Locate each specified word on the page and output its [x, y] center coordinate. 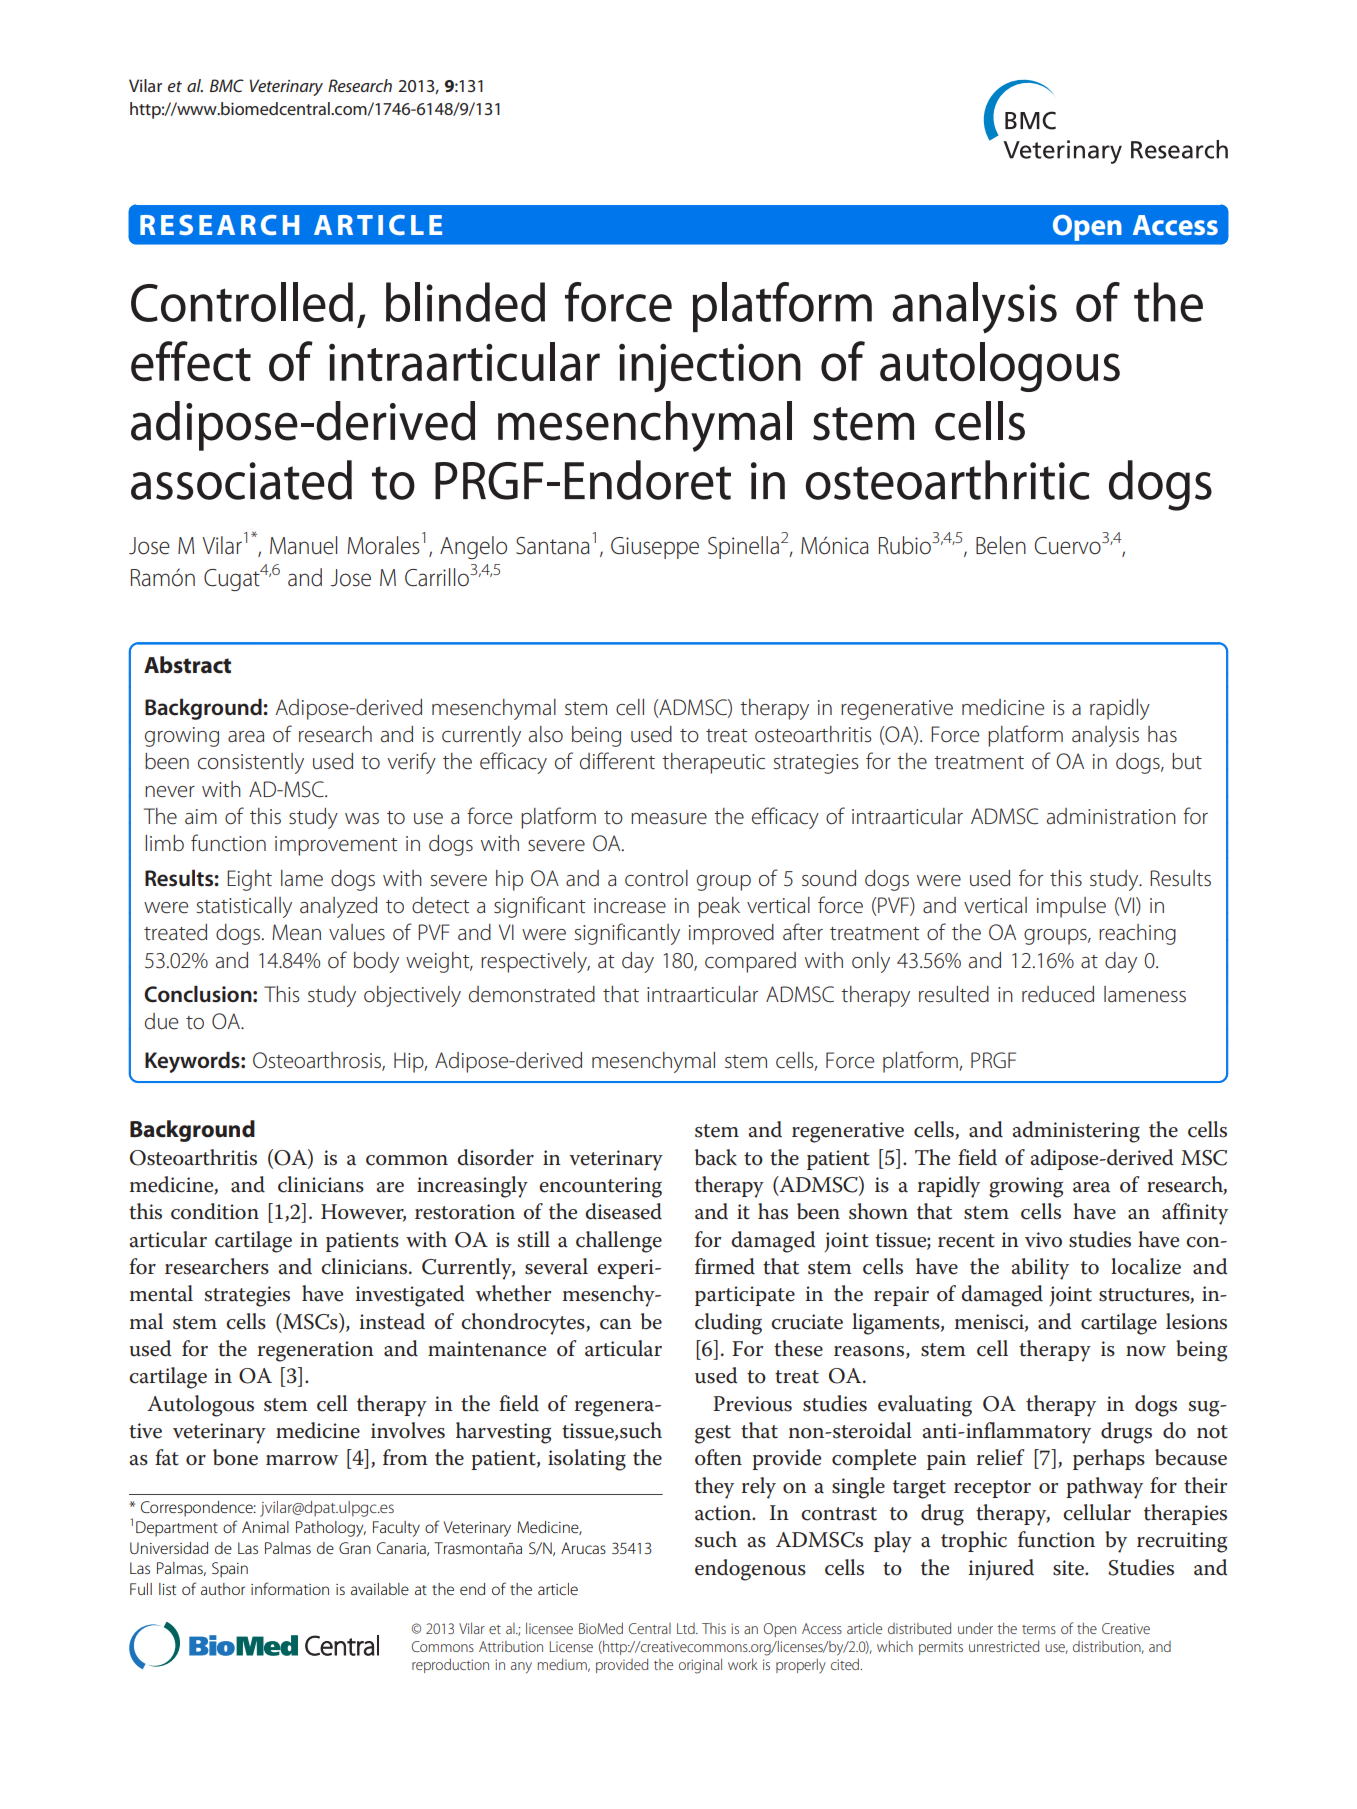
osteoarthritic [948, 480]
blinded [465, 302]
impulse [1071, 907]
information [290, 1588]
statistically [244, 907]
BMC [227, 85]
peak [719, 907]
